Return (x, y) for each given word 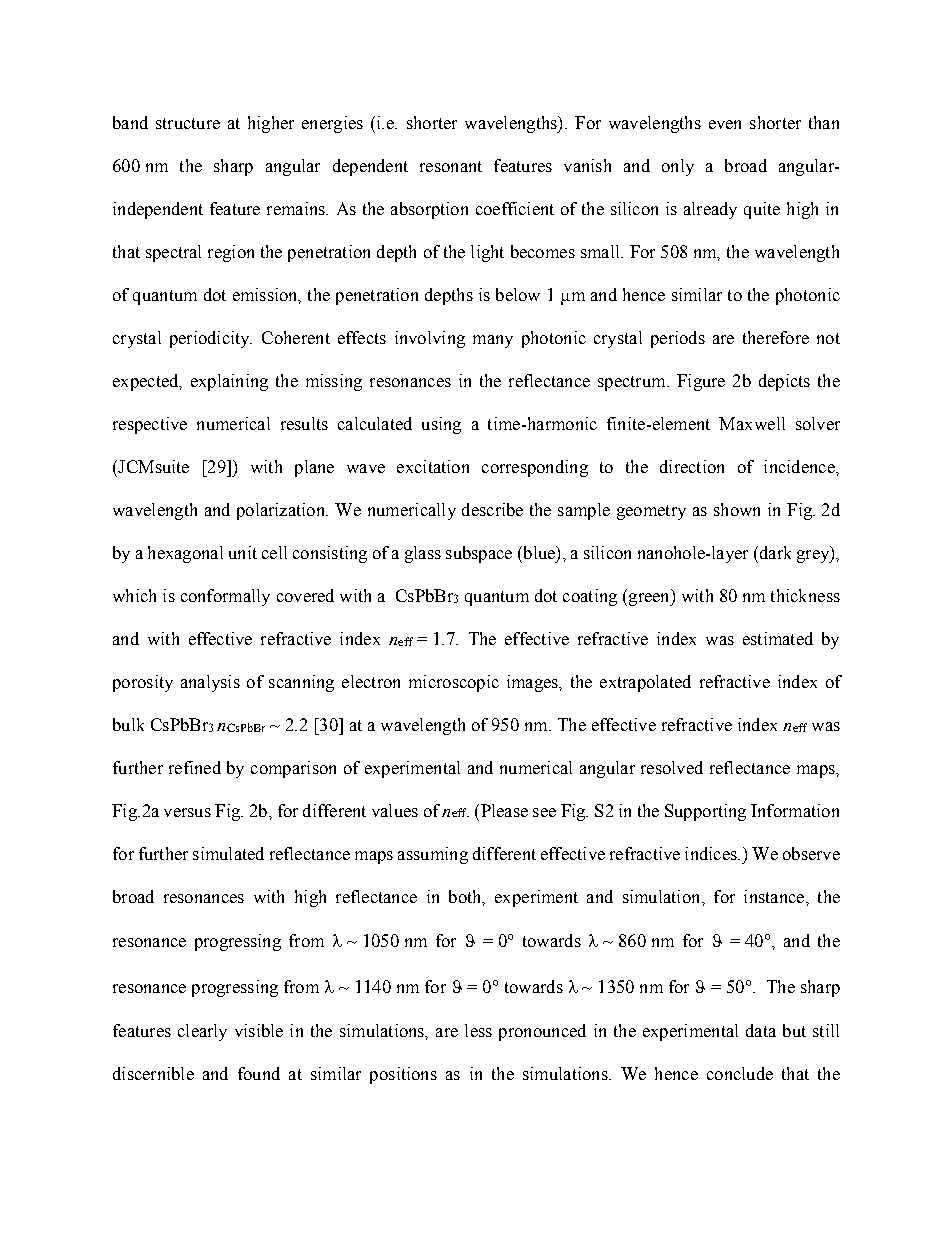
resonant (451, 166)
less (478, 1030)
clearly (202, 1032)
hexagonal (185, 554)
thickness (805, 595)
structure (188, 123)
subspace (479, 554)
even (725, 124)
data (761, 1030)
